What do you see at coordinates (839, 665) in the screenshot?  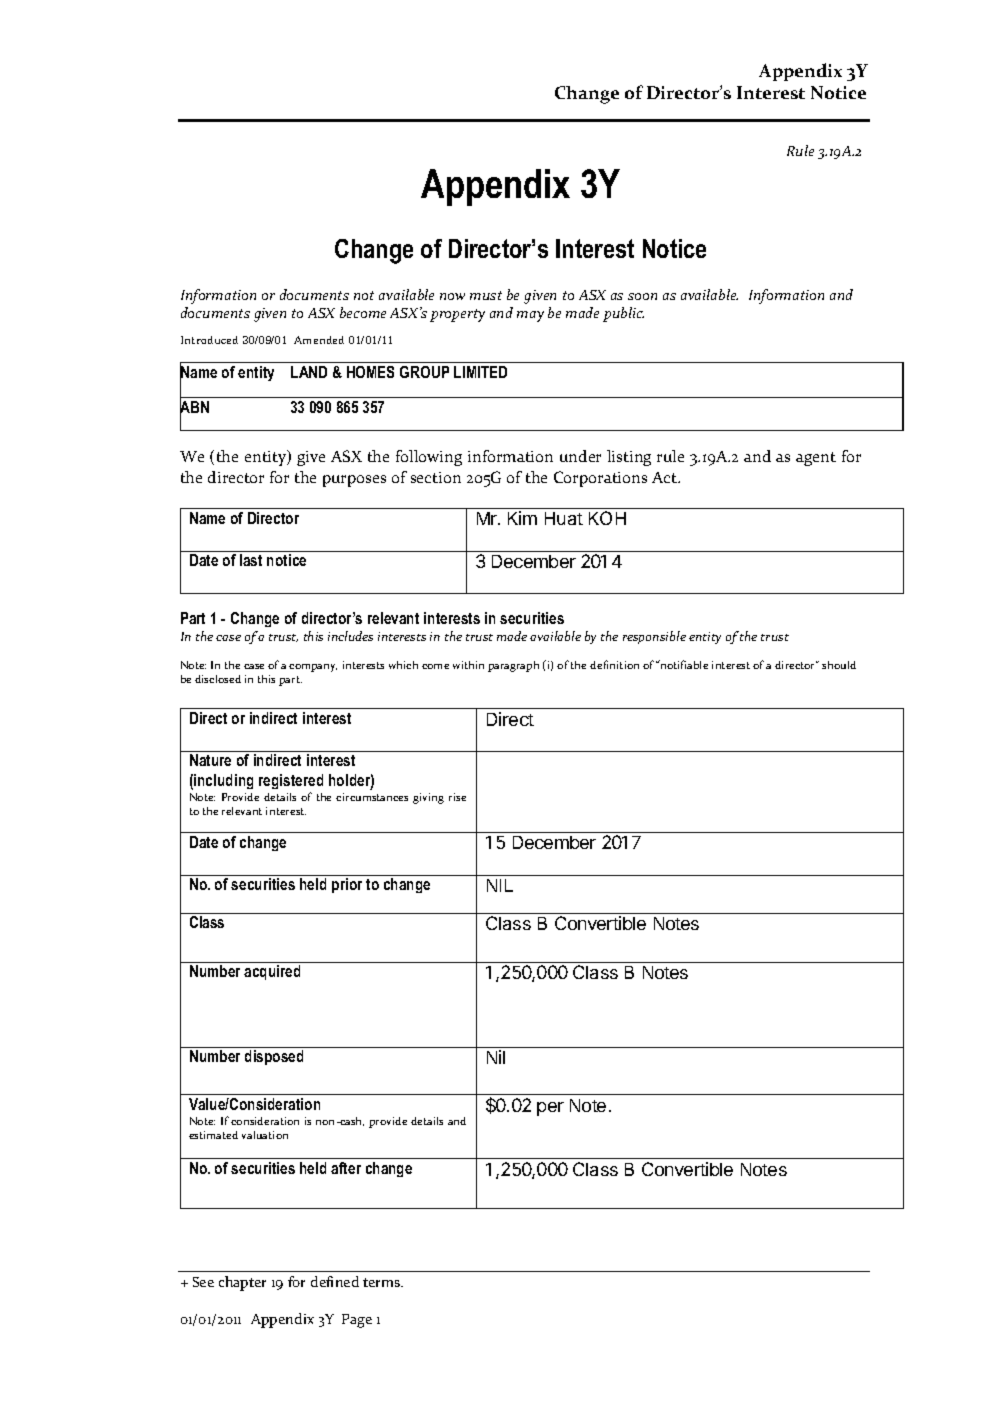 I see `should` at bounding box center [839, 665].
